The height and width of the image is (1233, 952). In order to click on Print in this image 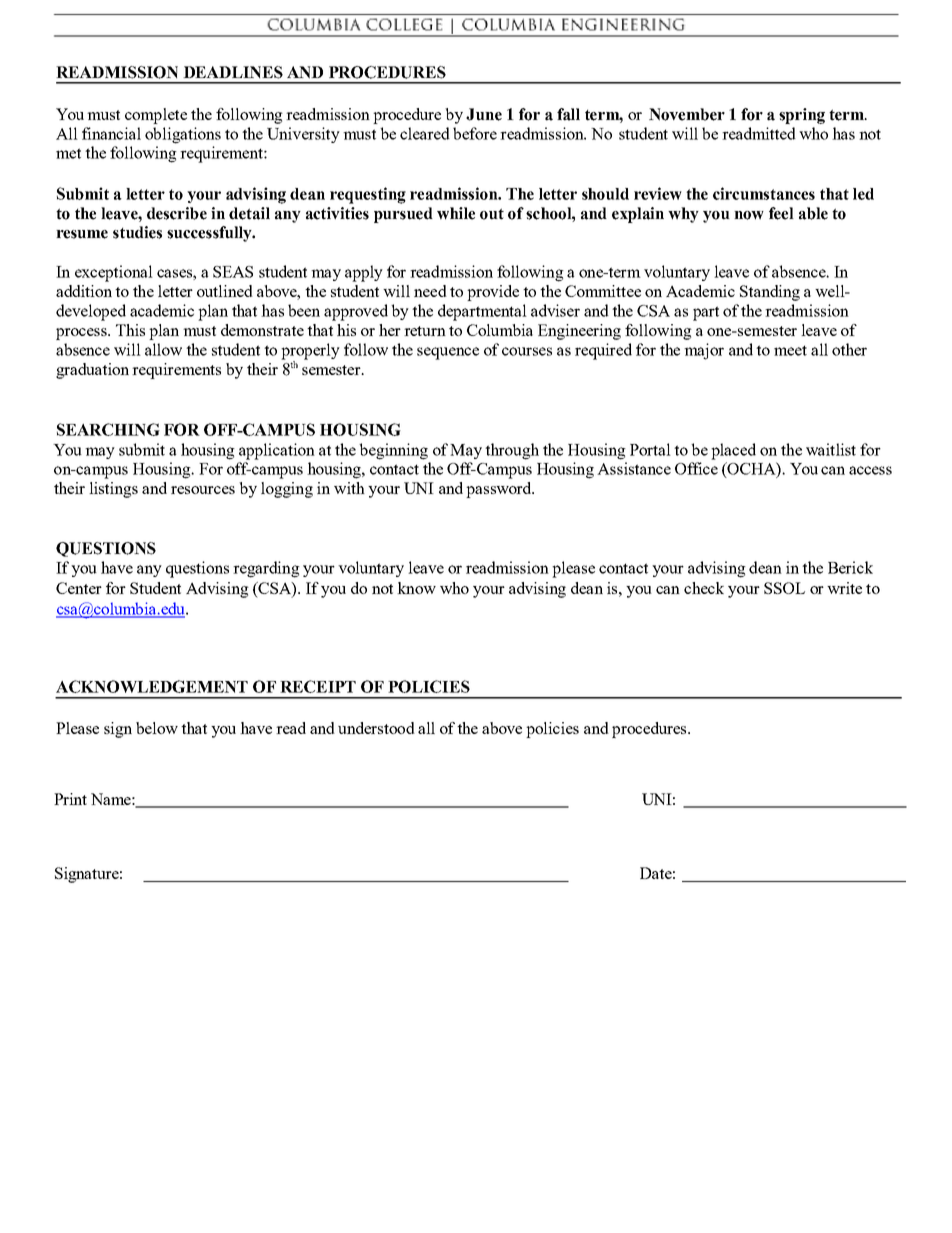, I will do `click(70, 799)`.
